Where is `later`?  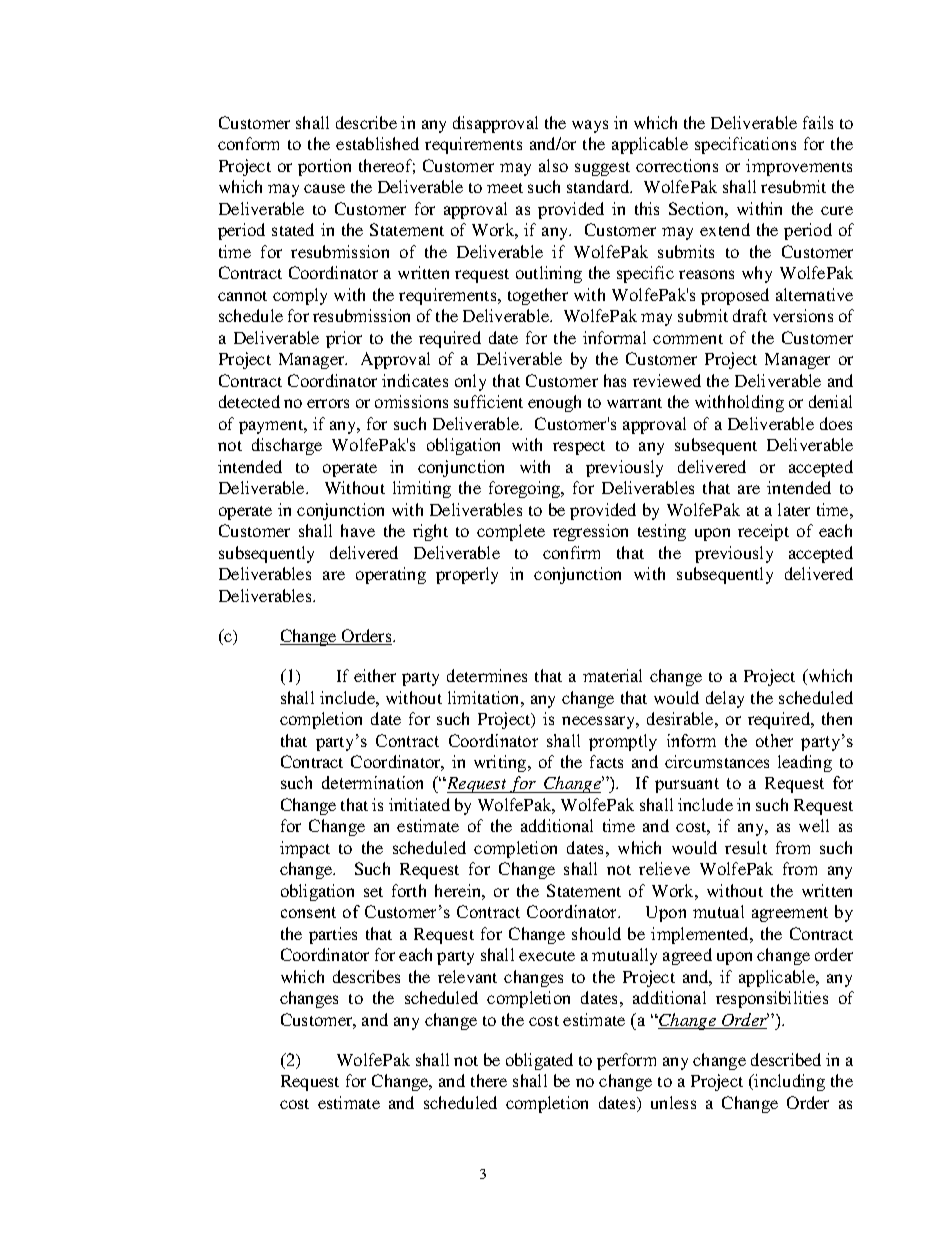 later is located at coordinates (794, 509).
